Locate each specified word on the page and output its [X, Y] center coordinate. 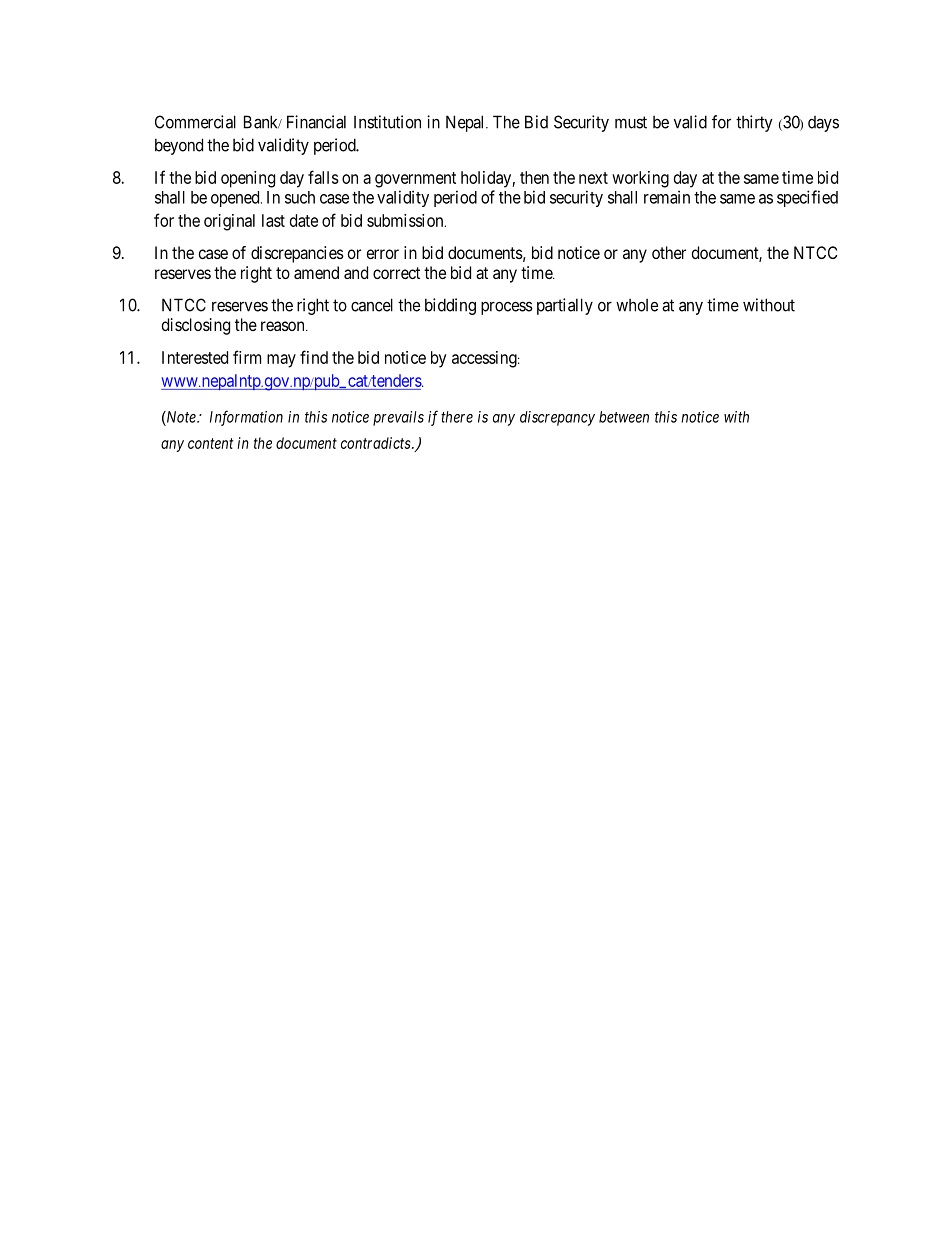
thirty [754, 123]
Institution [387, 122]
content [210, 443]
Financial [316, 122]
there [457, 417]
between [624, 417]
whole [637, 305]
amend [316, 272]
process [507, 308]
